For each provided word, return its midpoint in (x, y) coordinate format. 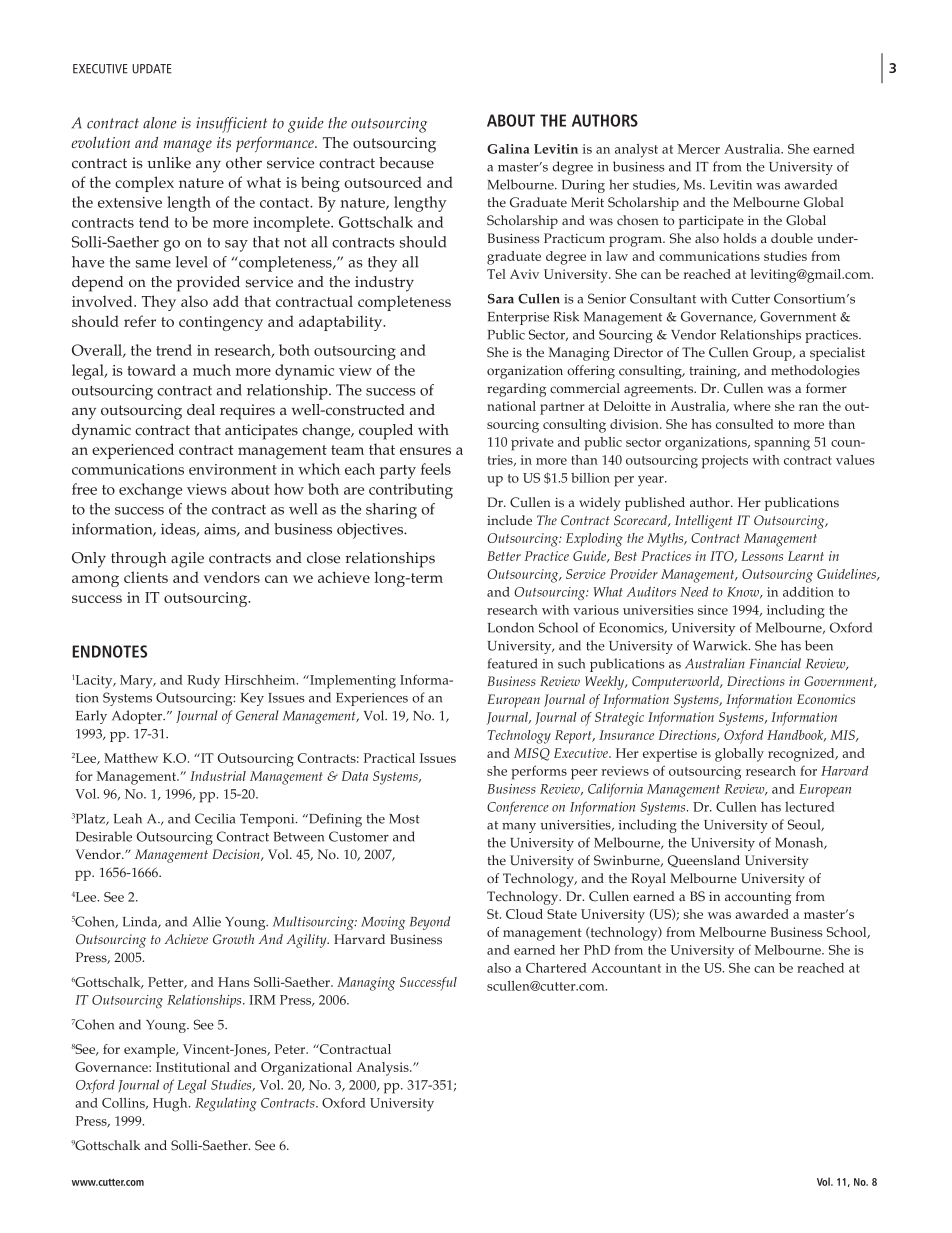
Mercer (699, 149)
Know (744, 593)
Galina (508, 149)
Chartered (556, 968)
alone (159, 123)
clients (146, 577)
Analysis (383, 1069)
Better (504, 556)
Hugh (171, 1105)
